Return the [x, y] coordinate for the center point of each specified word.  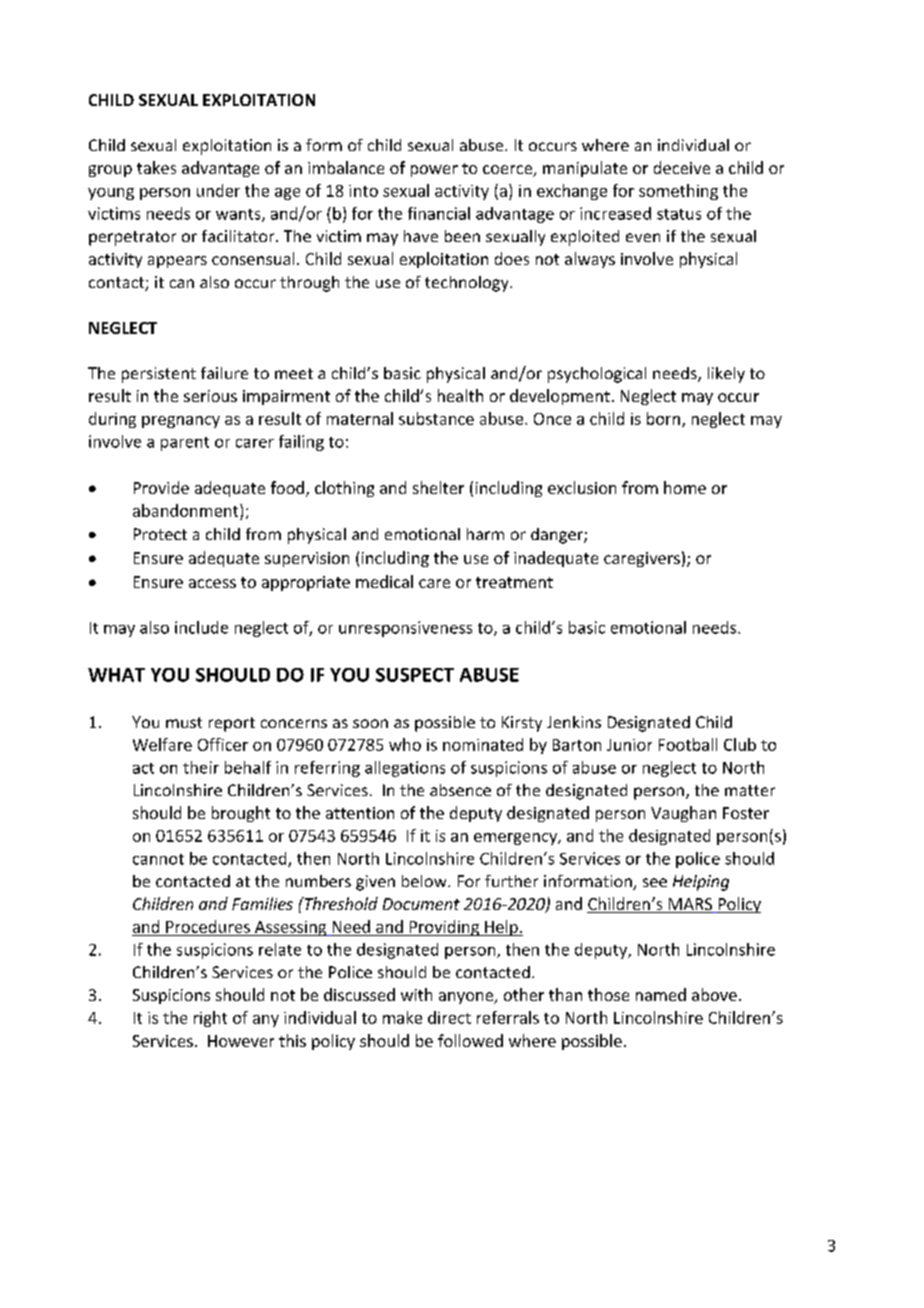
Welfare [162, 744]
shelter [438, 487]
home [685, 487]
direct [449, 1017]
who [405, 744]
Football [688, 744]
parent [185, 444]
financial [439, 213]
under [218, 190]
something [678, 192]
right [210, 1019]
